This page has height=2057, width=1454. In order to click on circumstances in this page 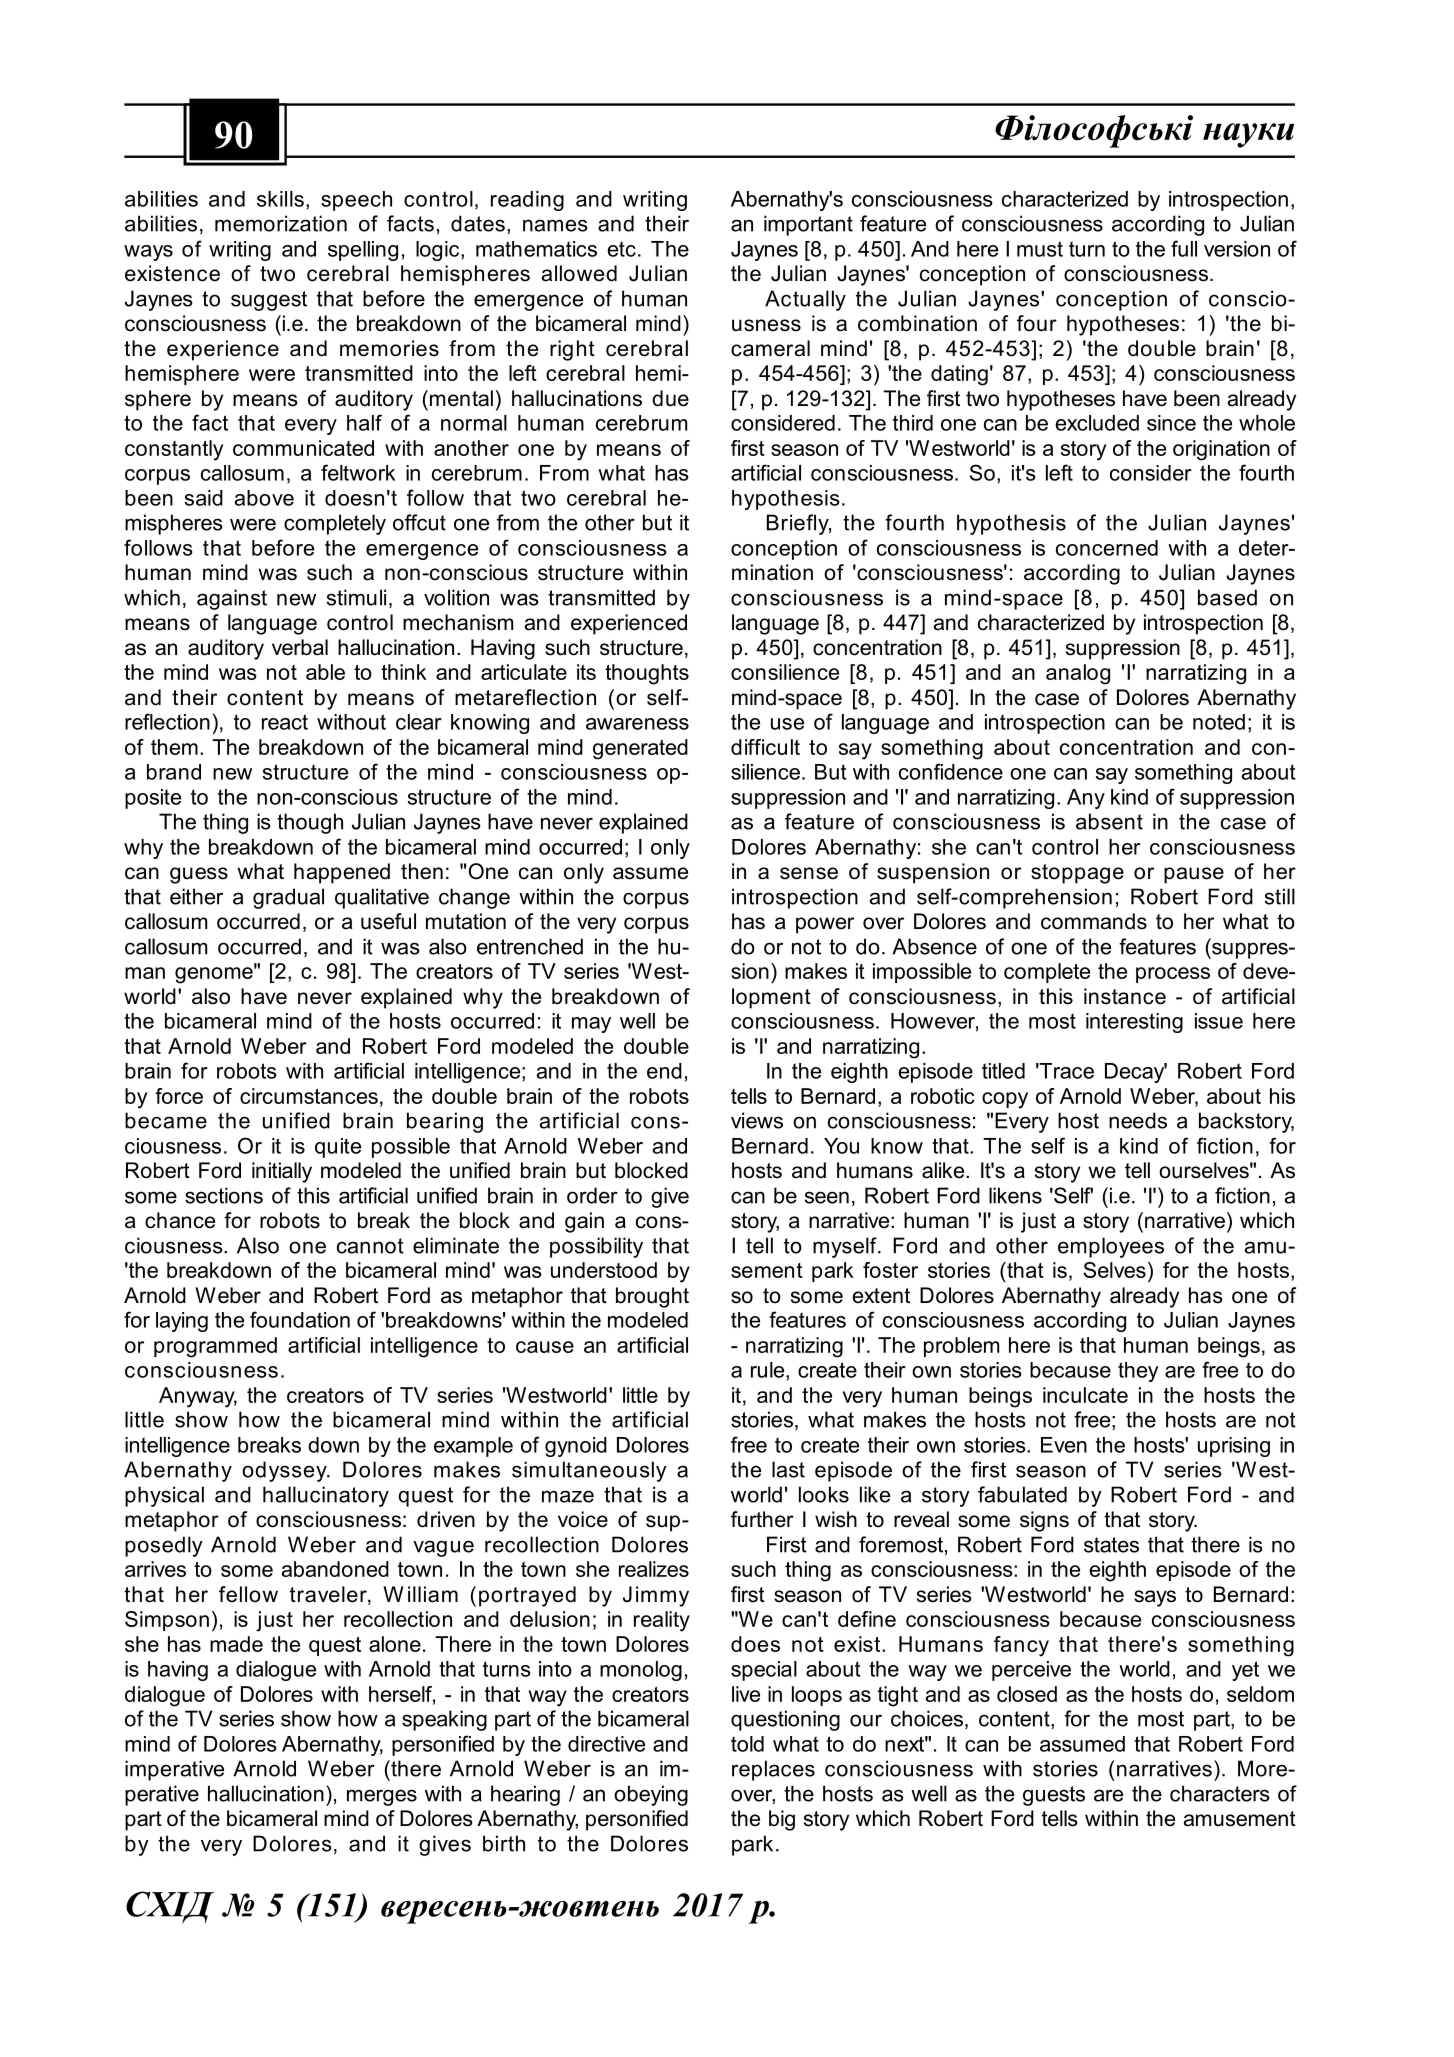, I will do `click(309, 1096)`.
